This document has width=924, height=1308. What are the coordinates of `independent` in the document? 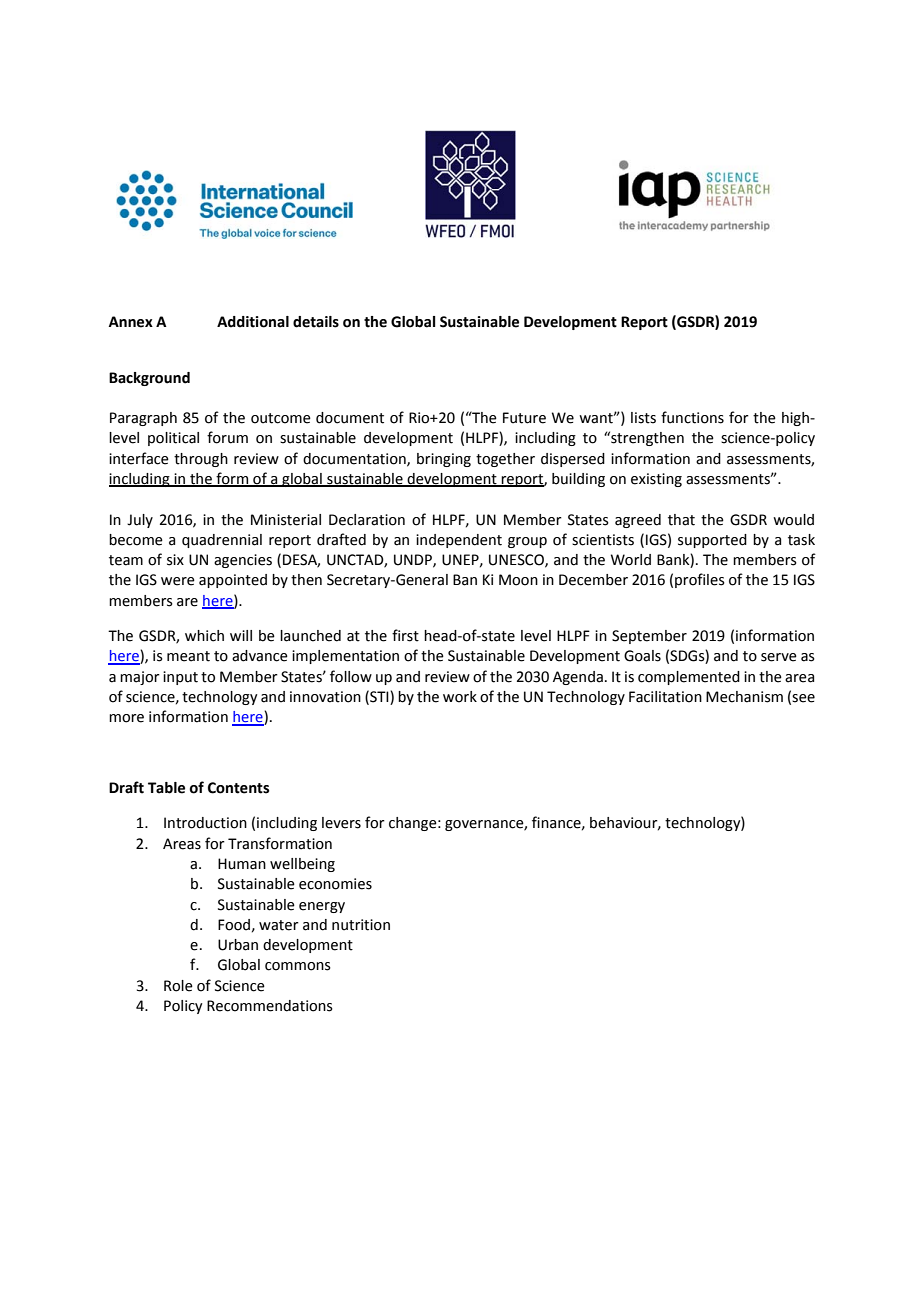 It's located at (459, 541).
